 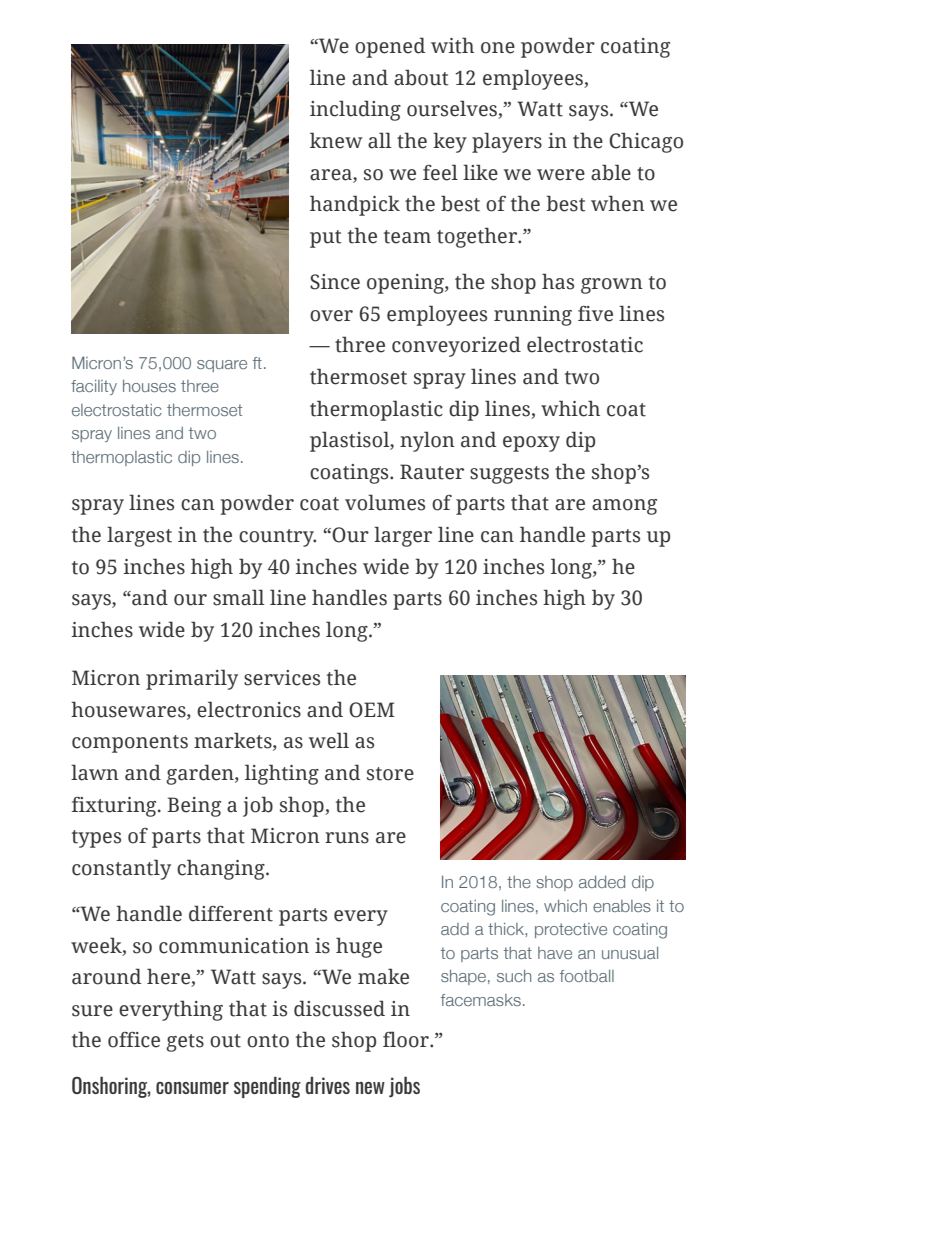 What do you see at coordinates (602, 882) in the document?
I see `added` at bounding box center [602, 882].
